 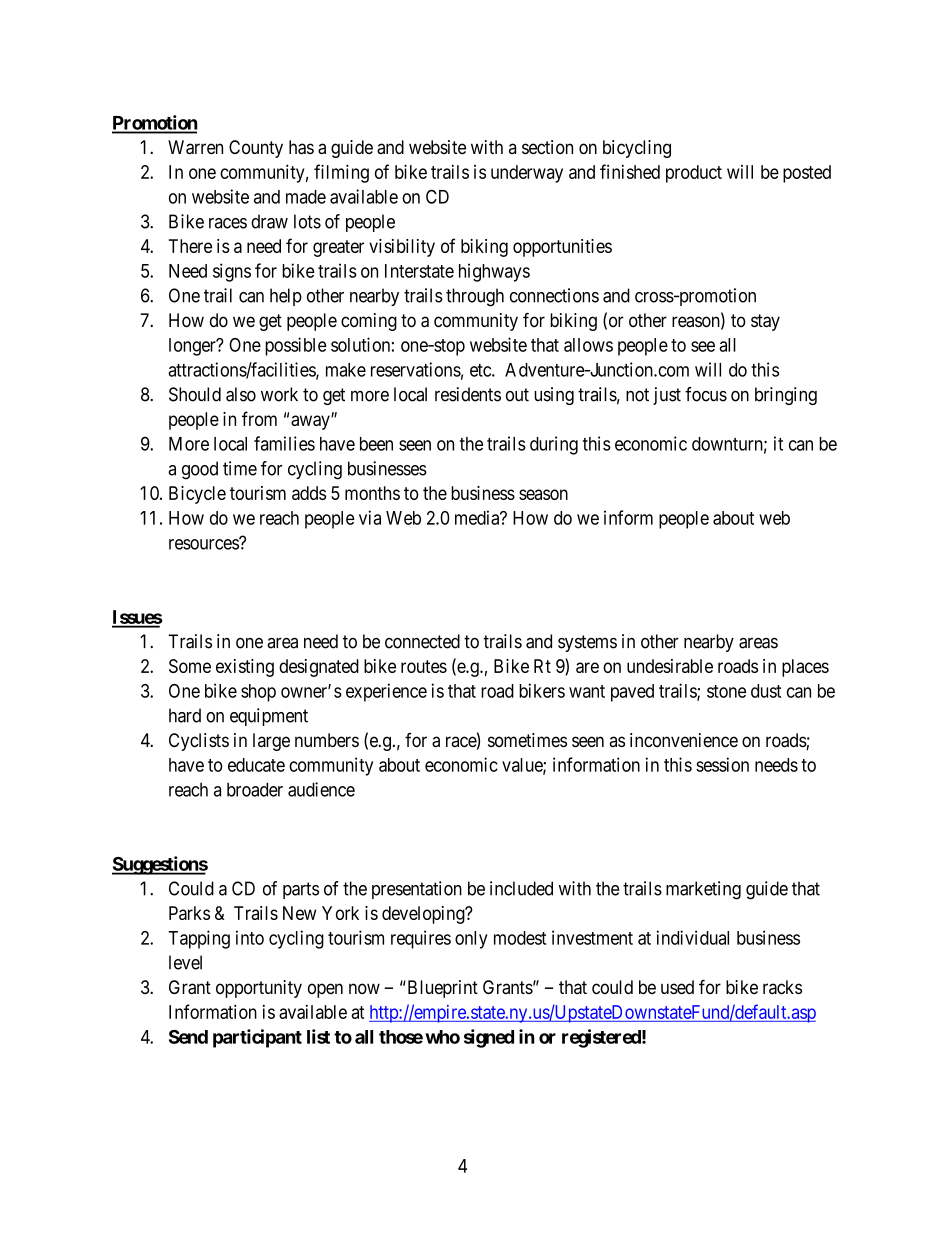 I want to click on opportunity, so click(x=259, y=989).
